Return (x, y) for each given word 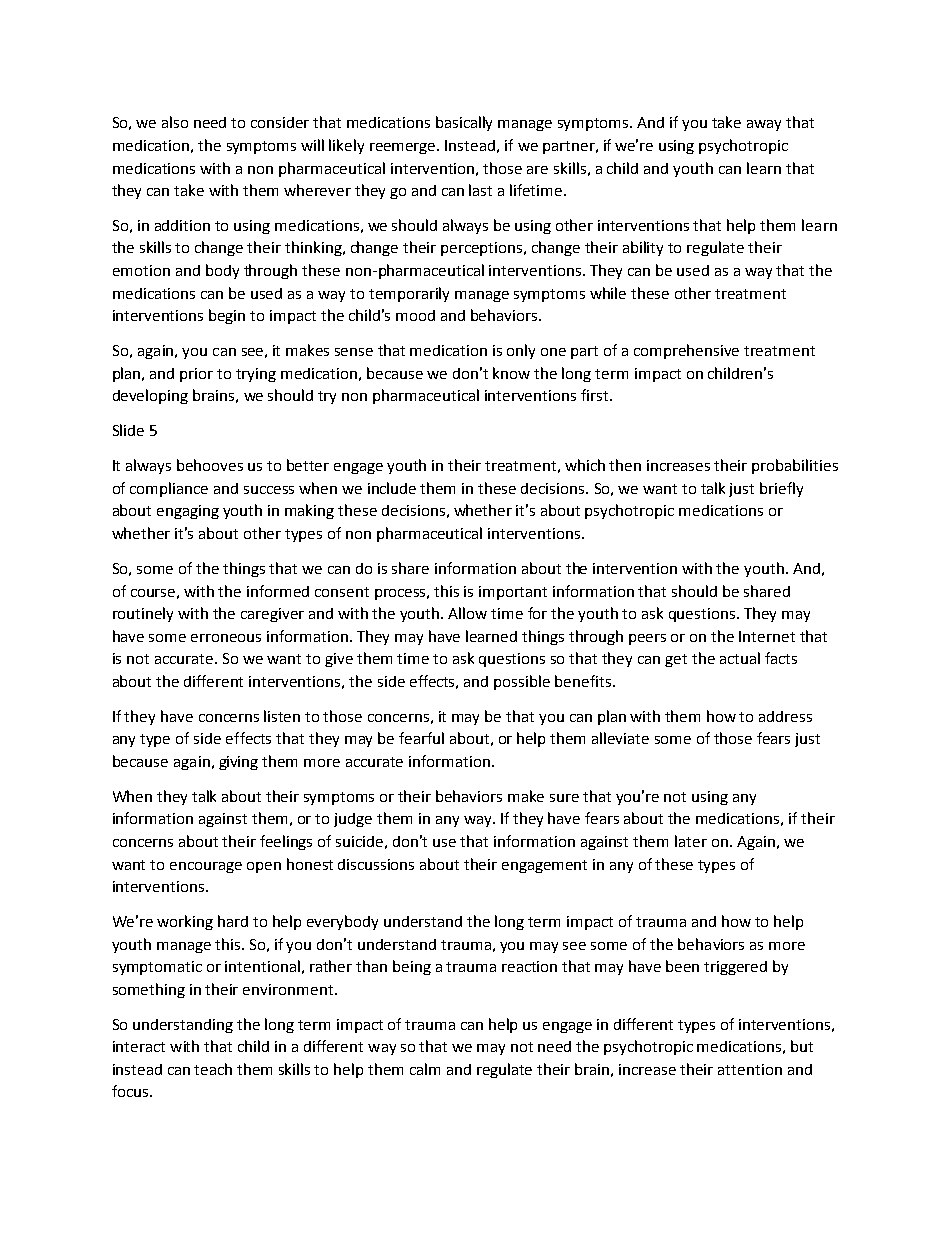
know (511, 373)
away (764, 125)
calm (425, 1069)
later (691, 841)
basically (464, 123)
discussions (376, 864)
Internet (767, 636)
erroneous (226, 638)
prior (196, 375)
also (175, 122)
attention (750, 1069)
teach (213, 1069)
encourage (206, 867)
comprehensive (686, 351)
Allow (467, 613)
